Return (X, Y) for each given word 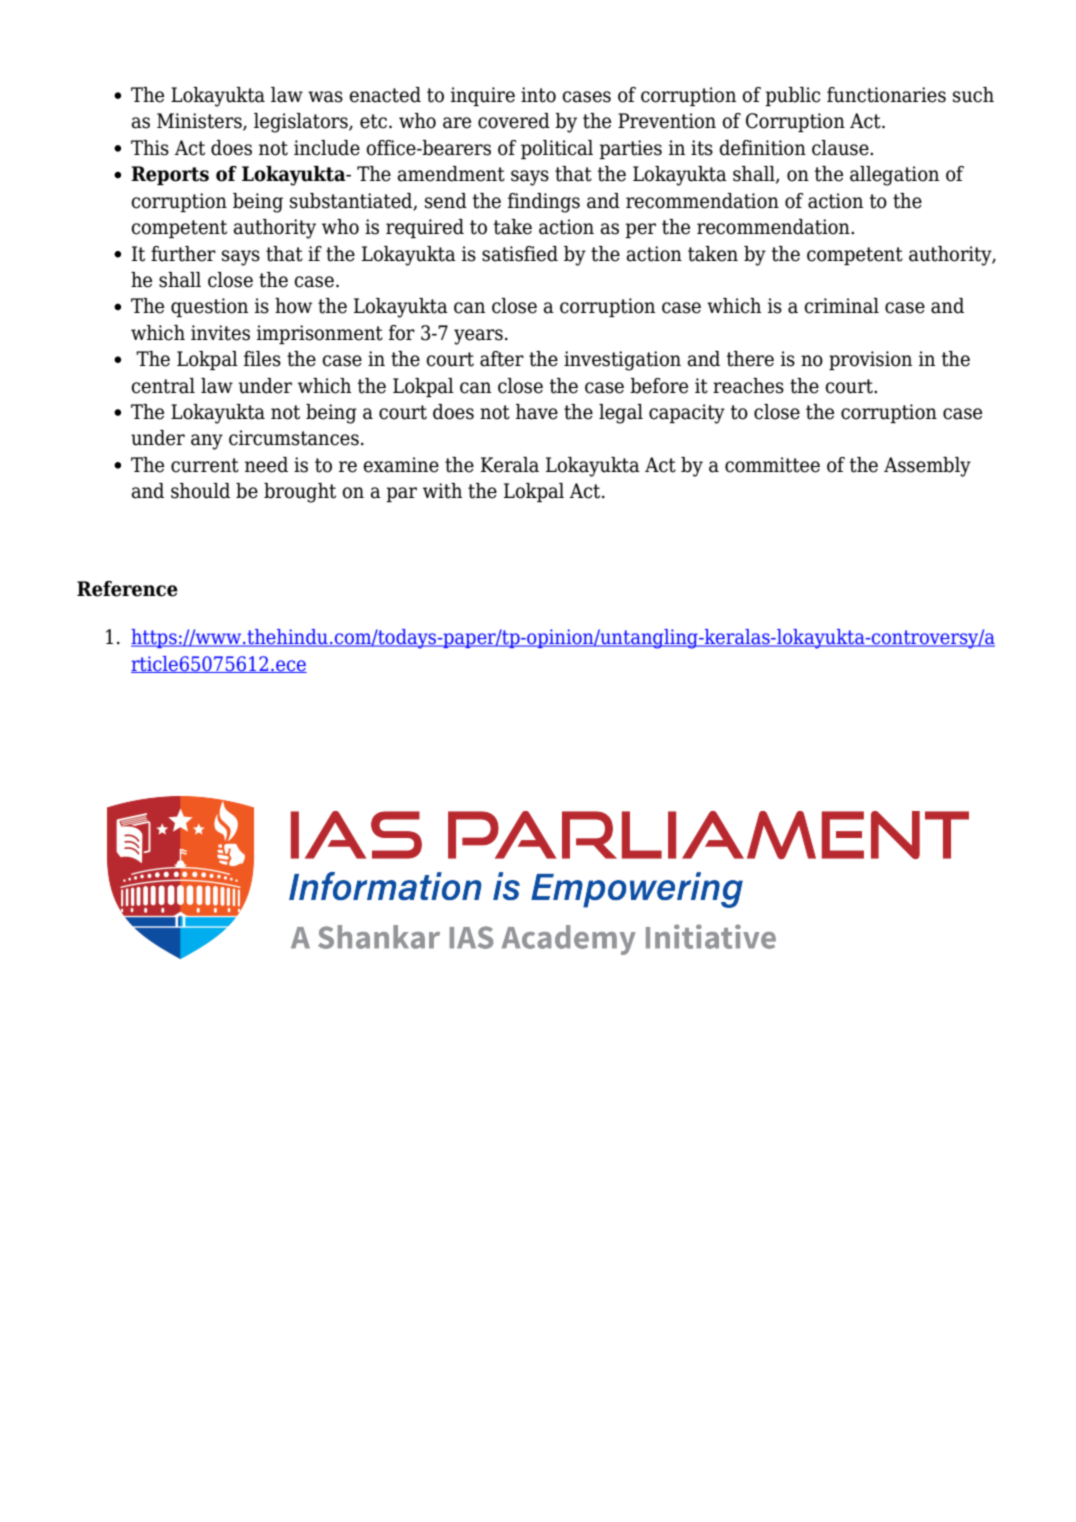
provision (870, 360)
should (200, 491)
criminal (841, 306)
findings (544, 203)
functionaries (886, 95)
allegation (894, 176)
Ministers (200, 122)
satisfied (520, 254)
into (538, 95)
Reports (170, 175)
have (537, 412)
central (163, 386)
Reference (127, 589)
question (209, 307)
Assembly (927, 467)
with (442, 491)
